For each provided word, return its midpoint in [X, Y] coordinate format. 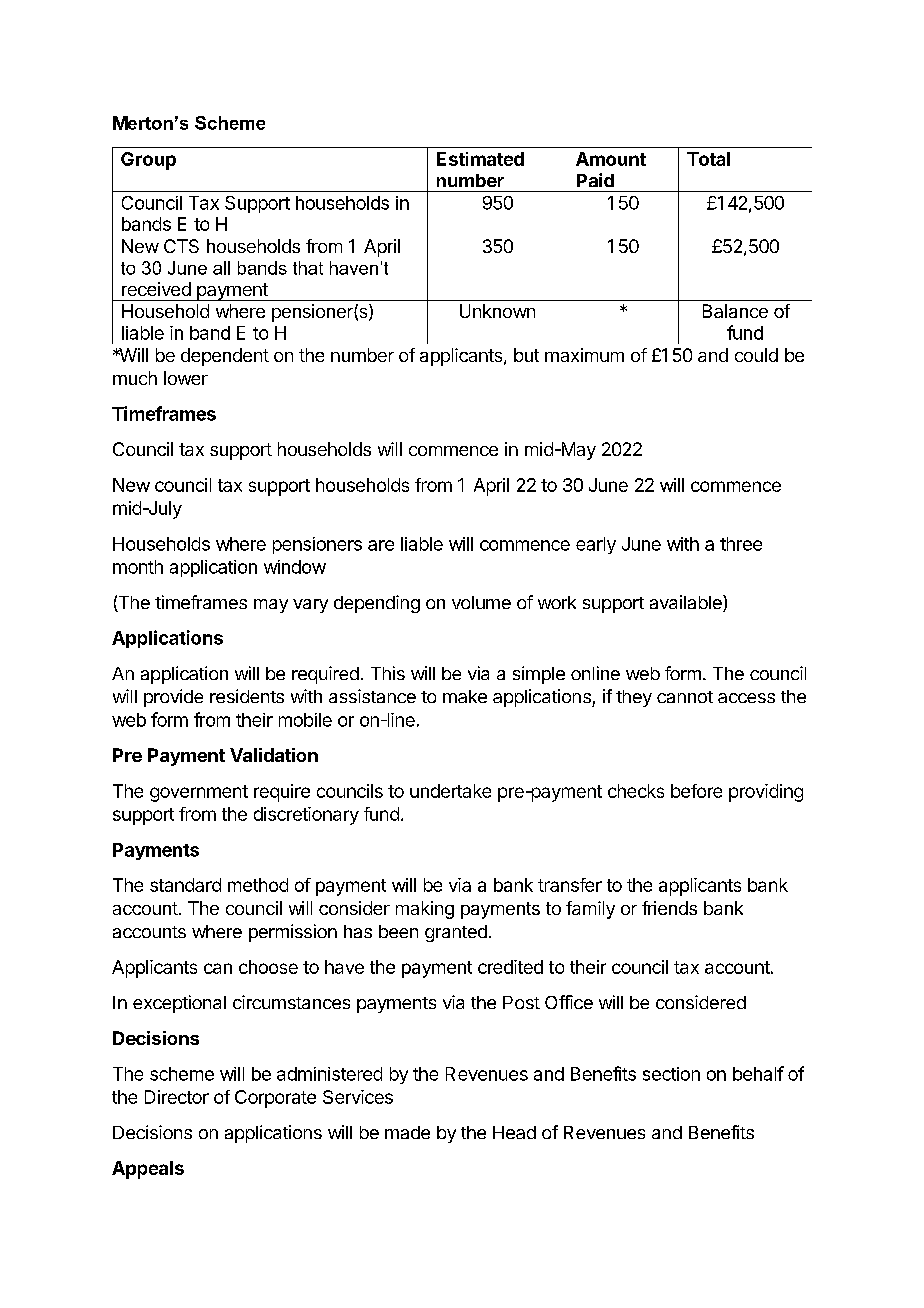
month [138, 567]
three [741, 544]
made [407, 1132]
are [381, 545]
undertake [450, 791]
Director [177, 1097]
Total [708, 159]
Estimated [480, 159]
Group [148, 161]
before [696, 791]
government [199, 793]
